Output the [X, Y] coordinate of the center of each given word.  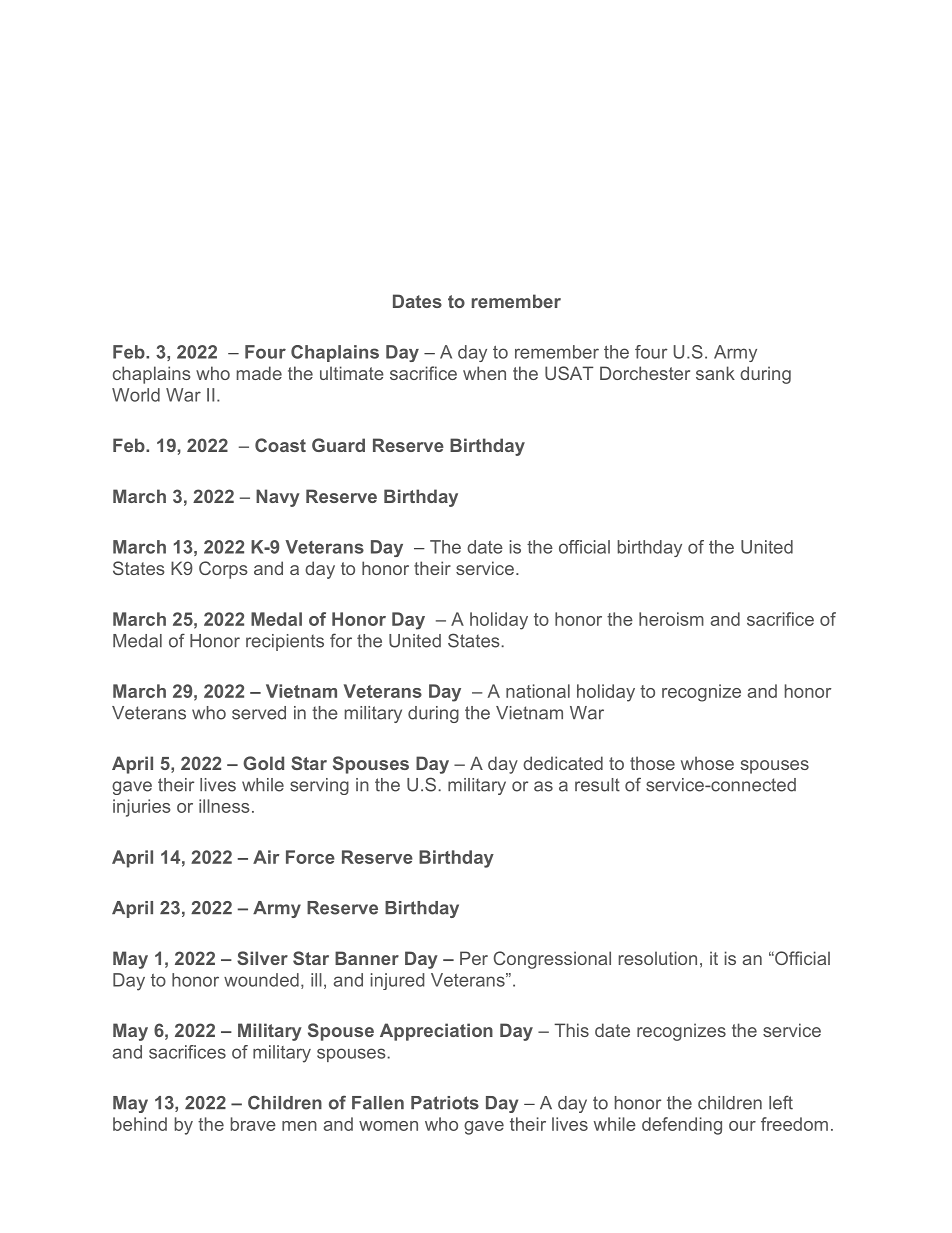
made [259, 373]
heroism [671, 619]
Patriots [445, 1103]
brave [253, 1124]
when [484, 373]
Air [266, 857]
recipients [285, 642]
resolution [658, 958]
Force [310, 857]
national [538, 691]
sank [715, 373]
